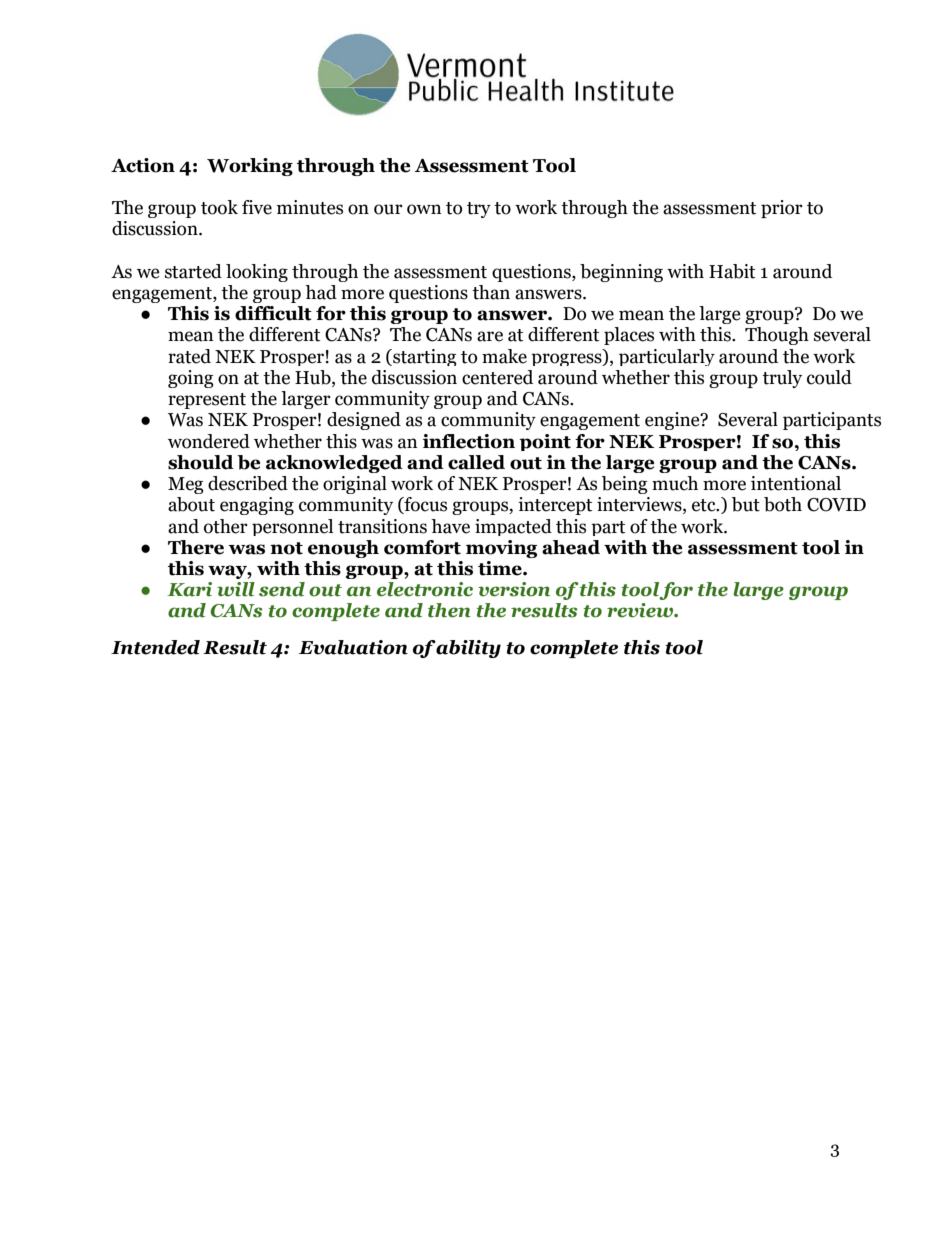 This screenshot has height=1233, width=952. Describe the element at coordinates (732, 271) in the screenshot. I see `Habit` at that location.
